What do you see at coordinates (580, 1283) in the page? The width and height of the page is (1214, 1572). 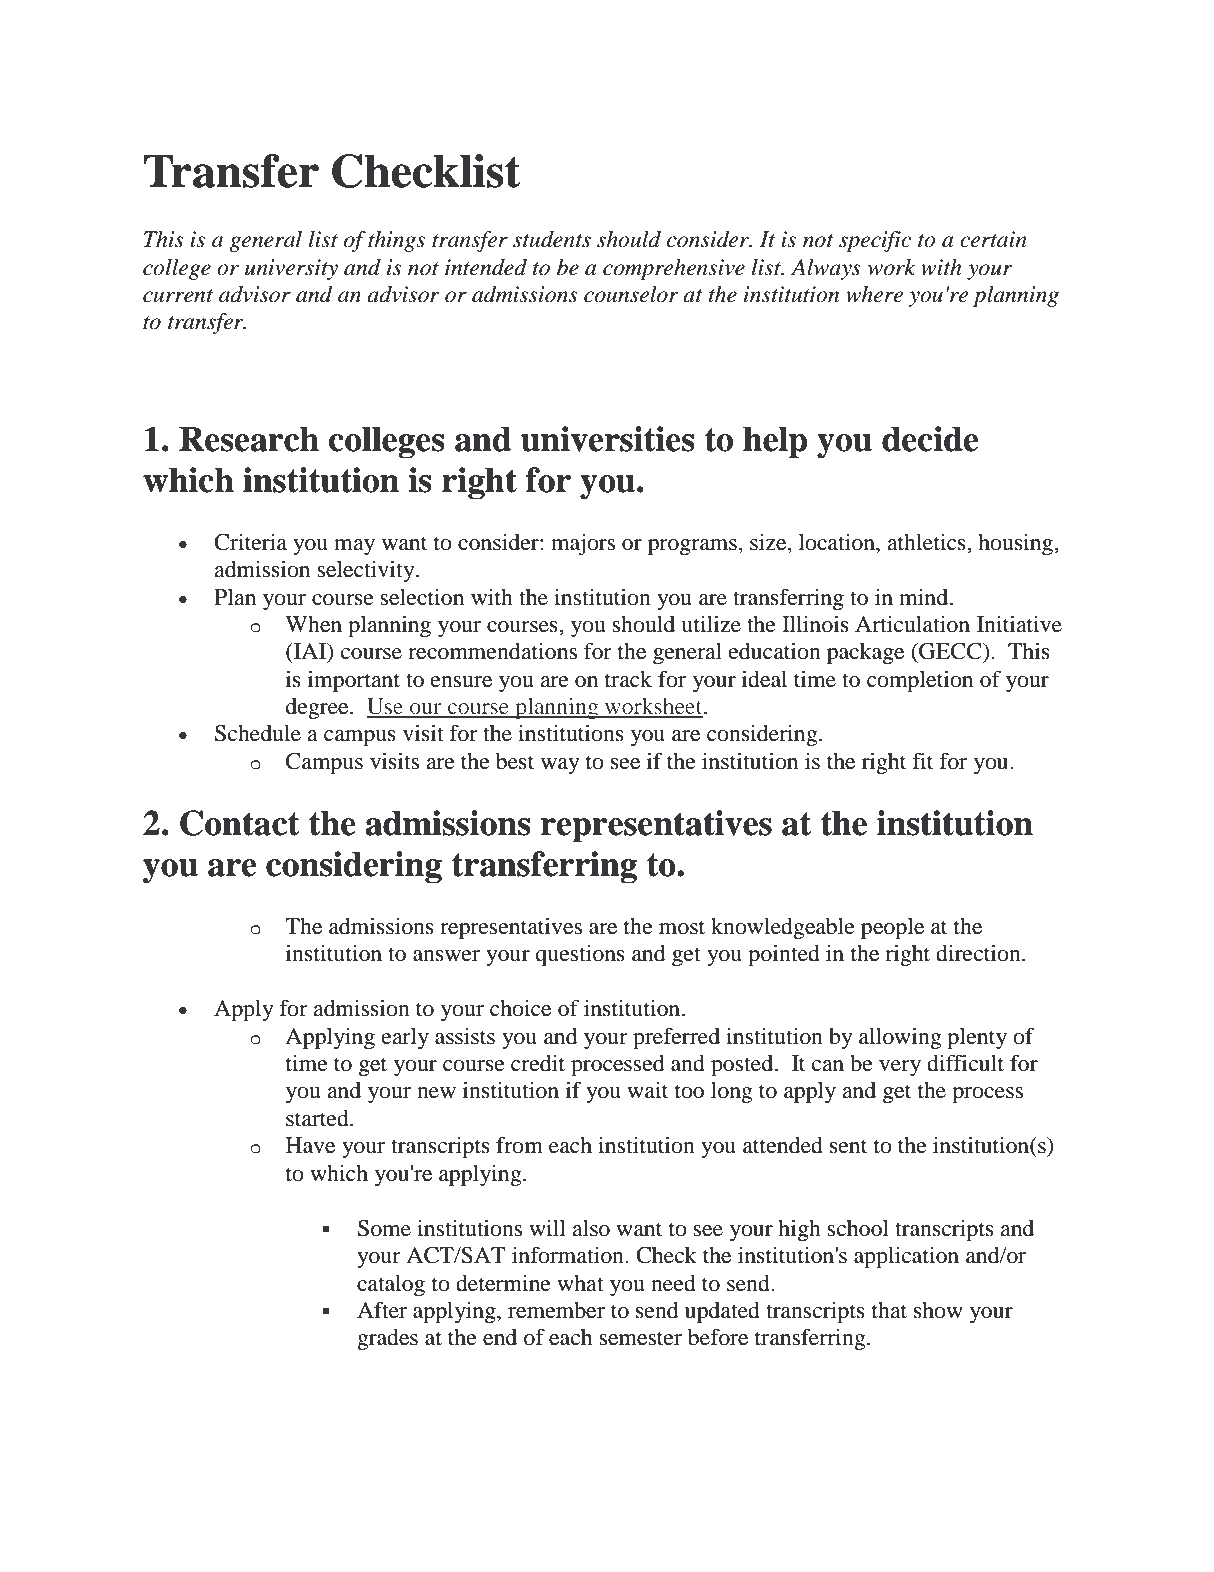 I see `what` at bounding box center [580, 1283].
